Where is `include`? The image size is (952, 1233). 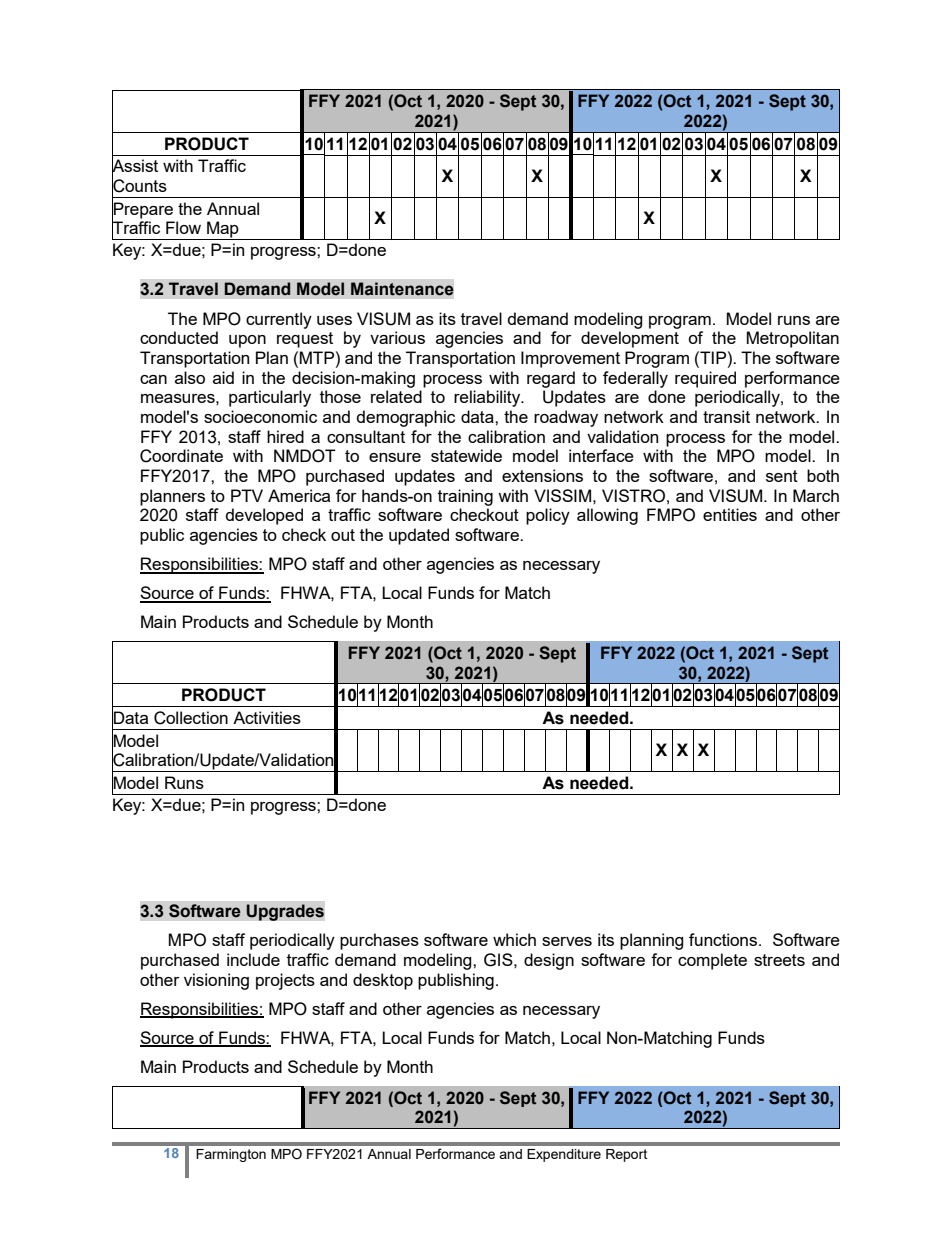 include is located at coordinates (253, 959).
